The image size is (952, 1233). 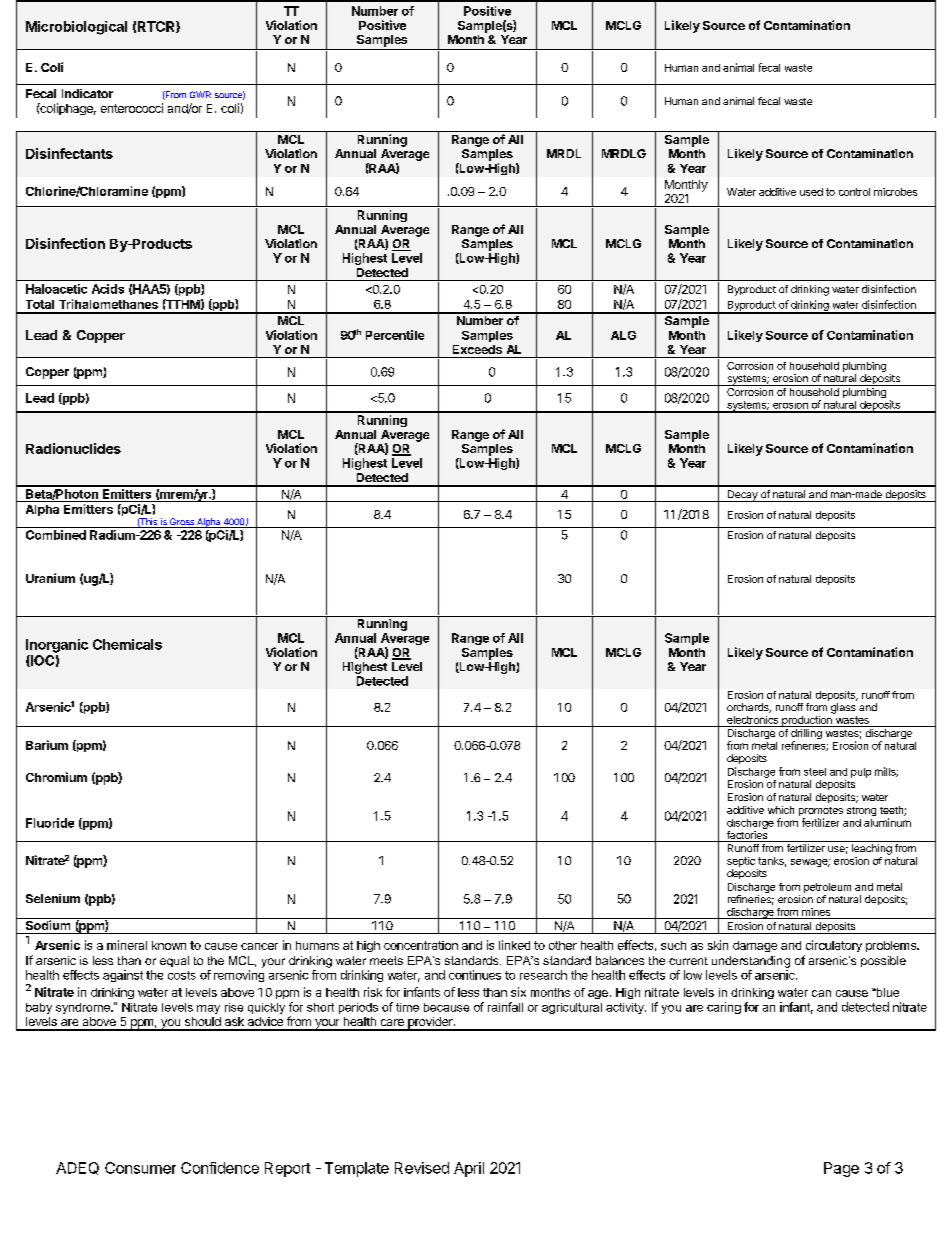 What do you see at coordinates (132, 108) in the page?
I see `enterococci` at bounding box center [132, 108].
